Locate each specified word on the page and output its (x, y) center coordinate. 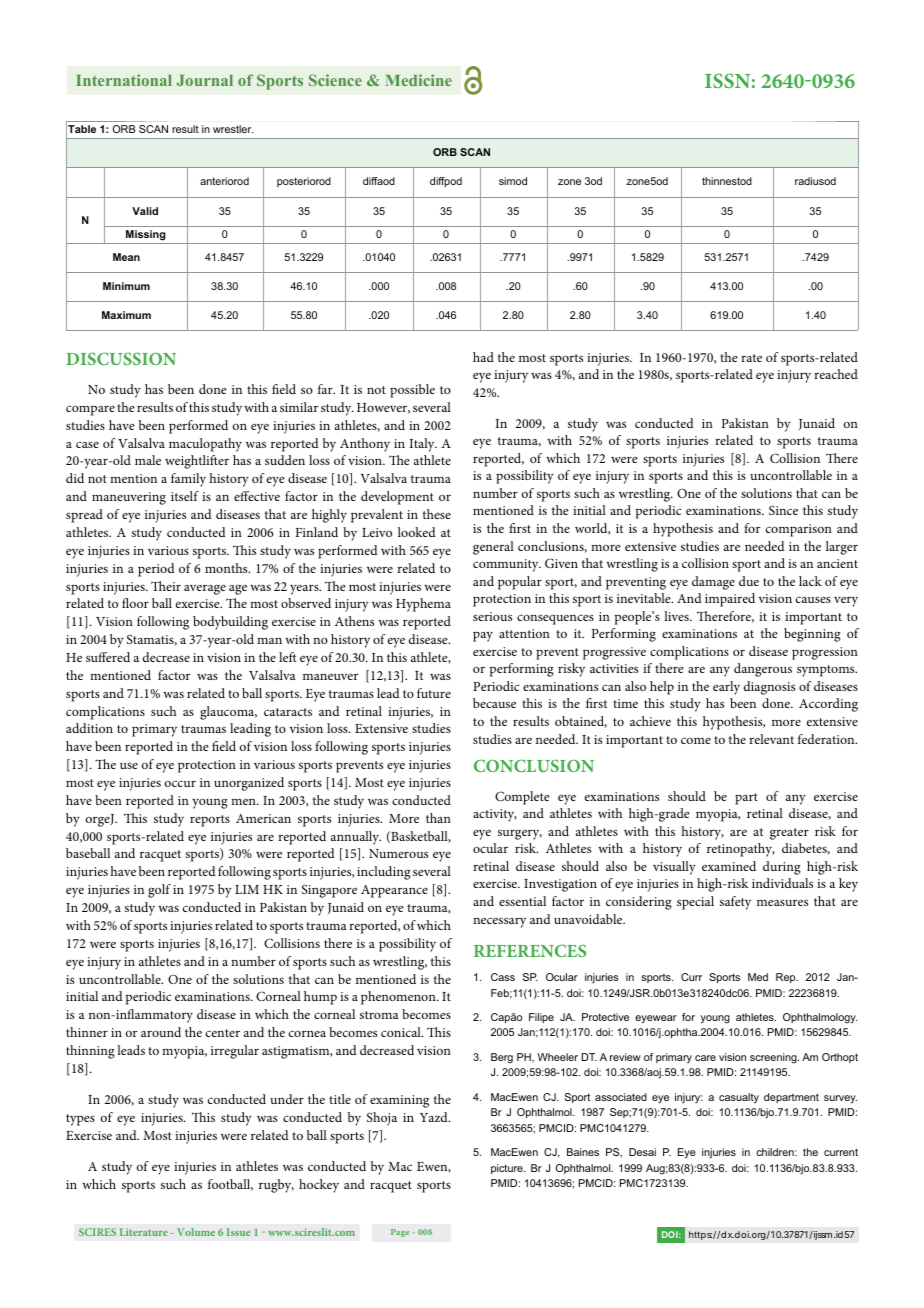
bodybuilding (230, 623)
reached (836, 374)
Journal (205, 80)
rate (751, 358)
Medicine (419, 80)
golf (159, 891)
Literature (144, 1232)
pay (483, 636)
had (483, 357)
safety (735, 903)
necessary (499, 922)
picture (508, 1169)
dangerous (763, 670)
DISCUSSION (121, 358)
